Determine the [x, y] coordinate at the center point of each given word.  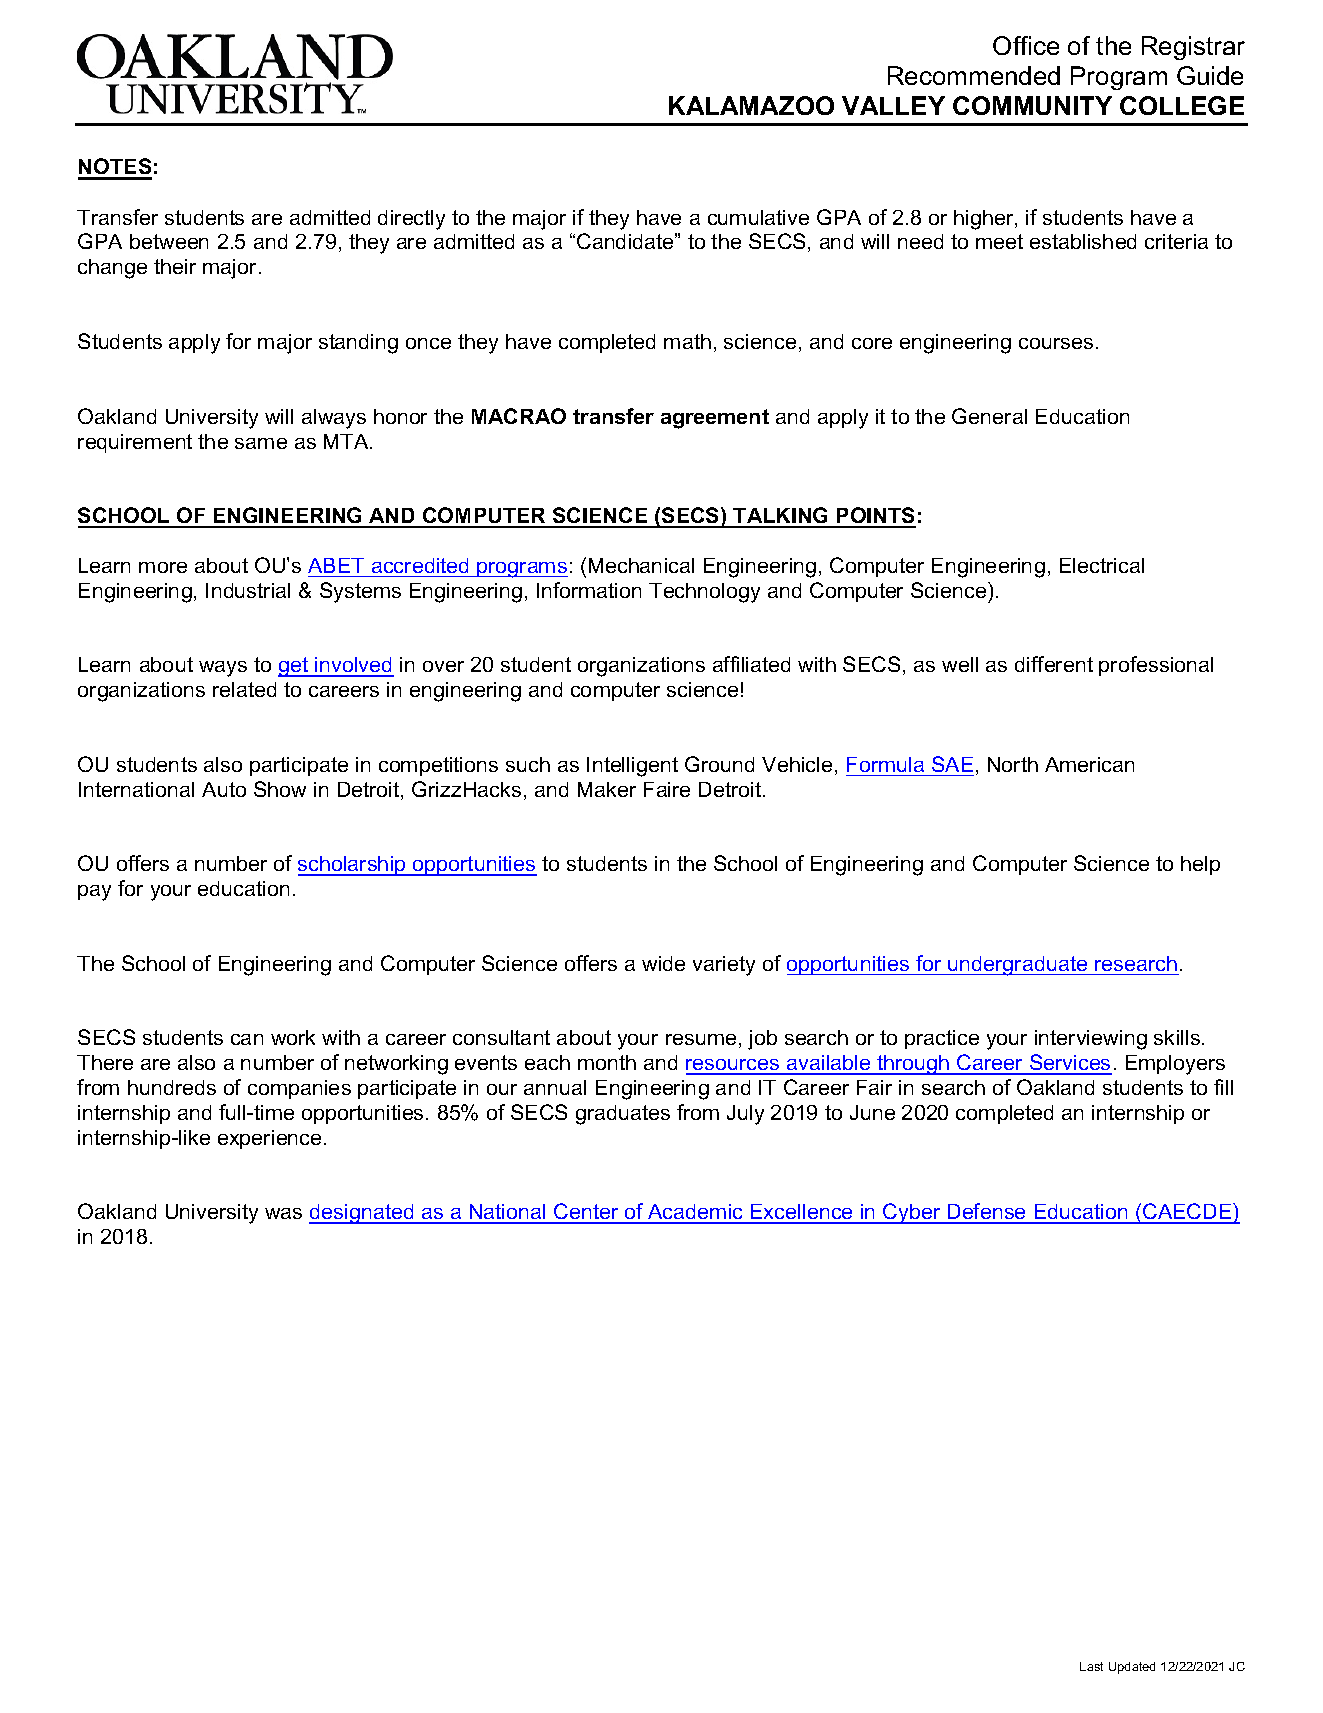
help [1200, 865]
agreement [715, 419]
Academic [696, 1213]
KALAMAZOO [751, 105]
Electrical [1102, 565]
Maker [607, 789]
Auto [224, 789]
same [261, 443]
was [283, 1213]
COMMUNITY [1032, 105]
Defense [987, 1213]
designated [362, 1214]
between [169, 241]
